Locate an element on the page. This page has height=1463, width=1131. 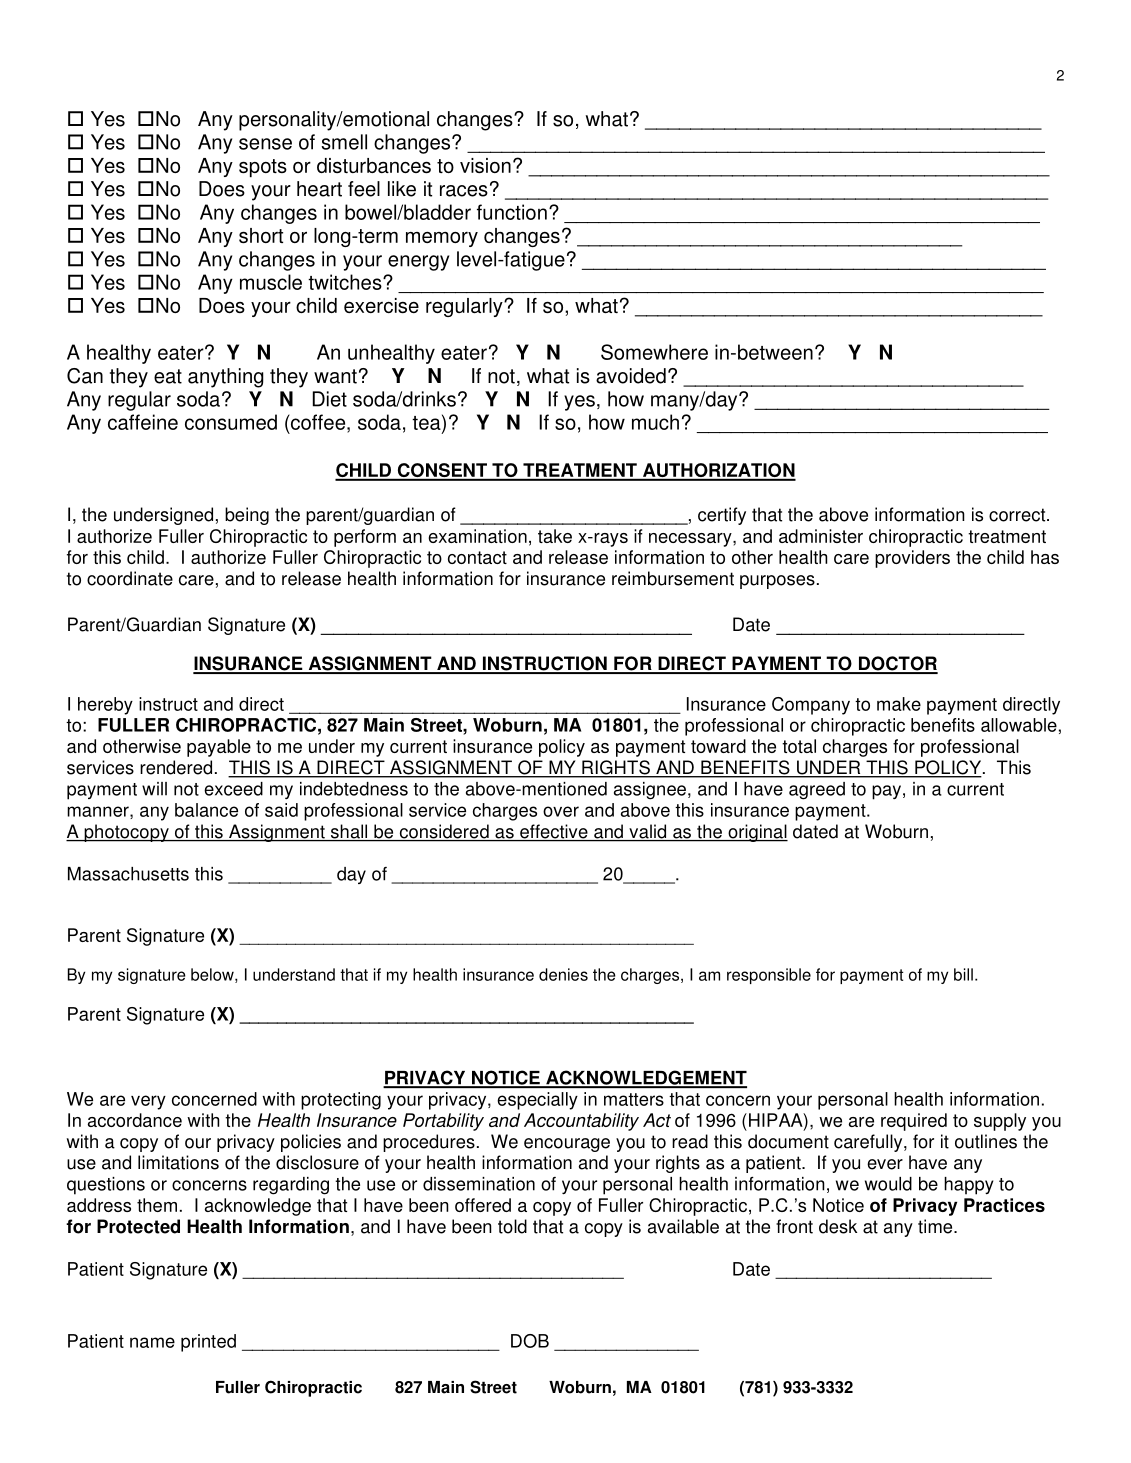
take is located at coordinates (555, 536).
